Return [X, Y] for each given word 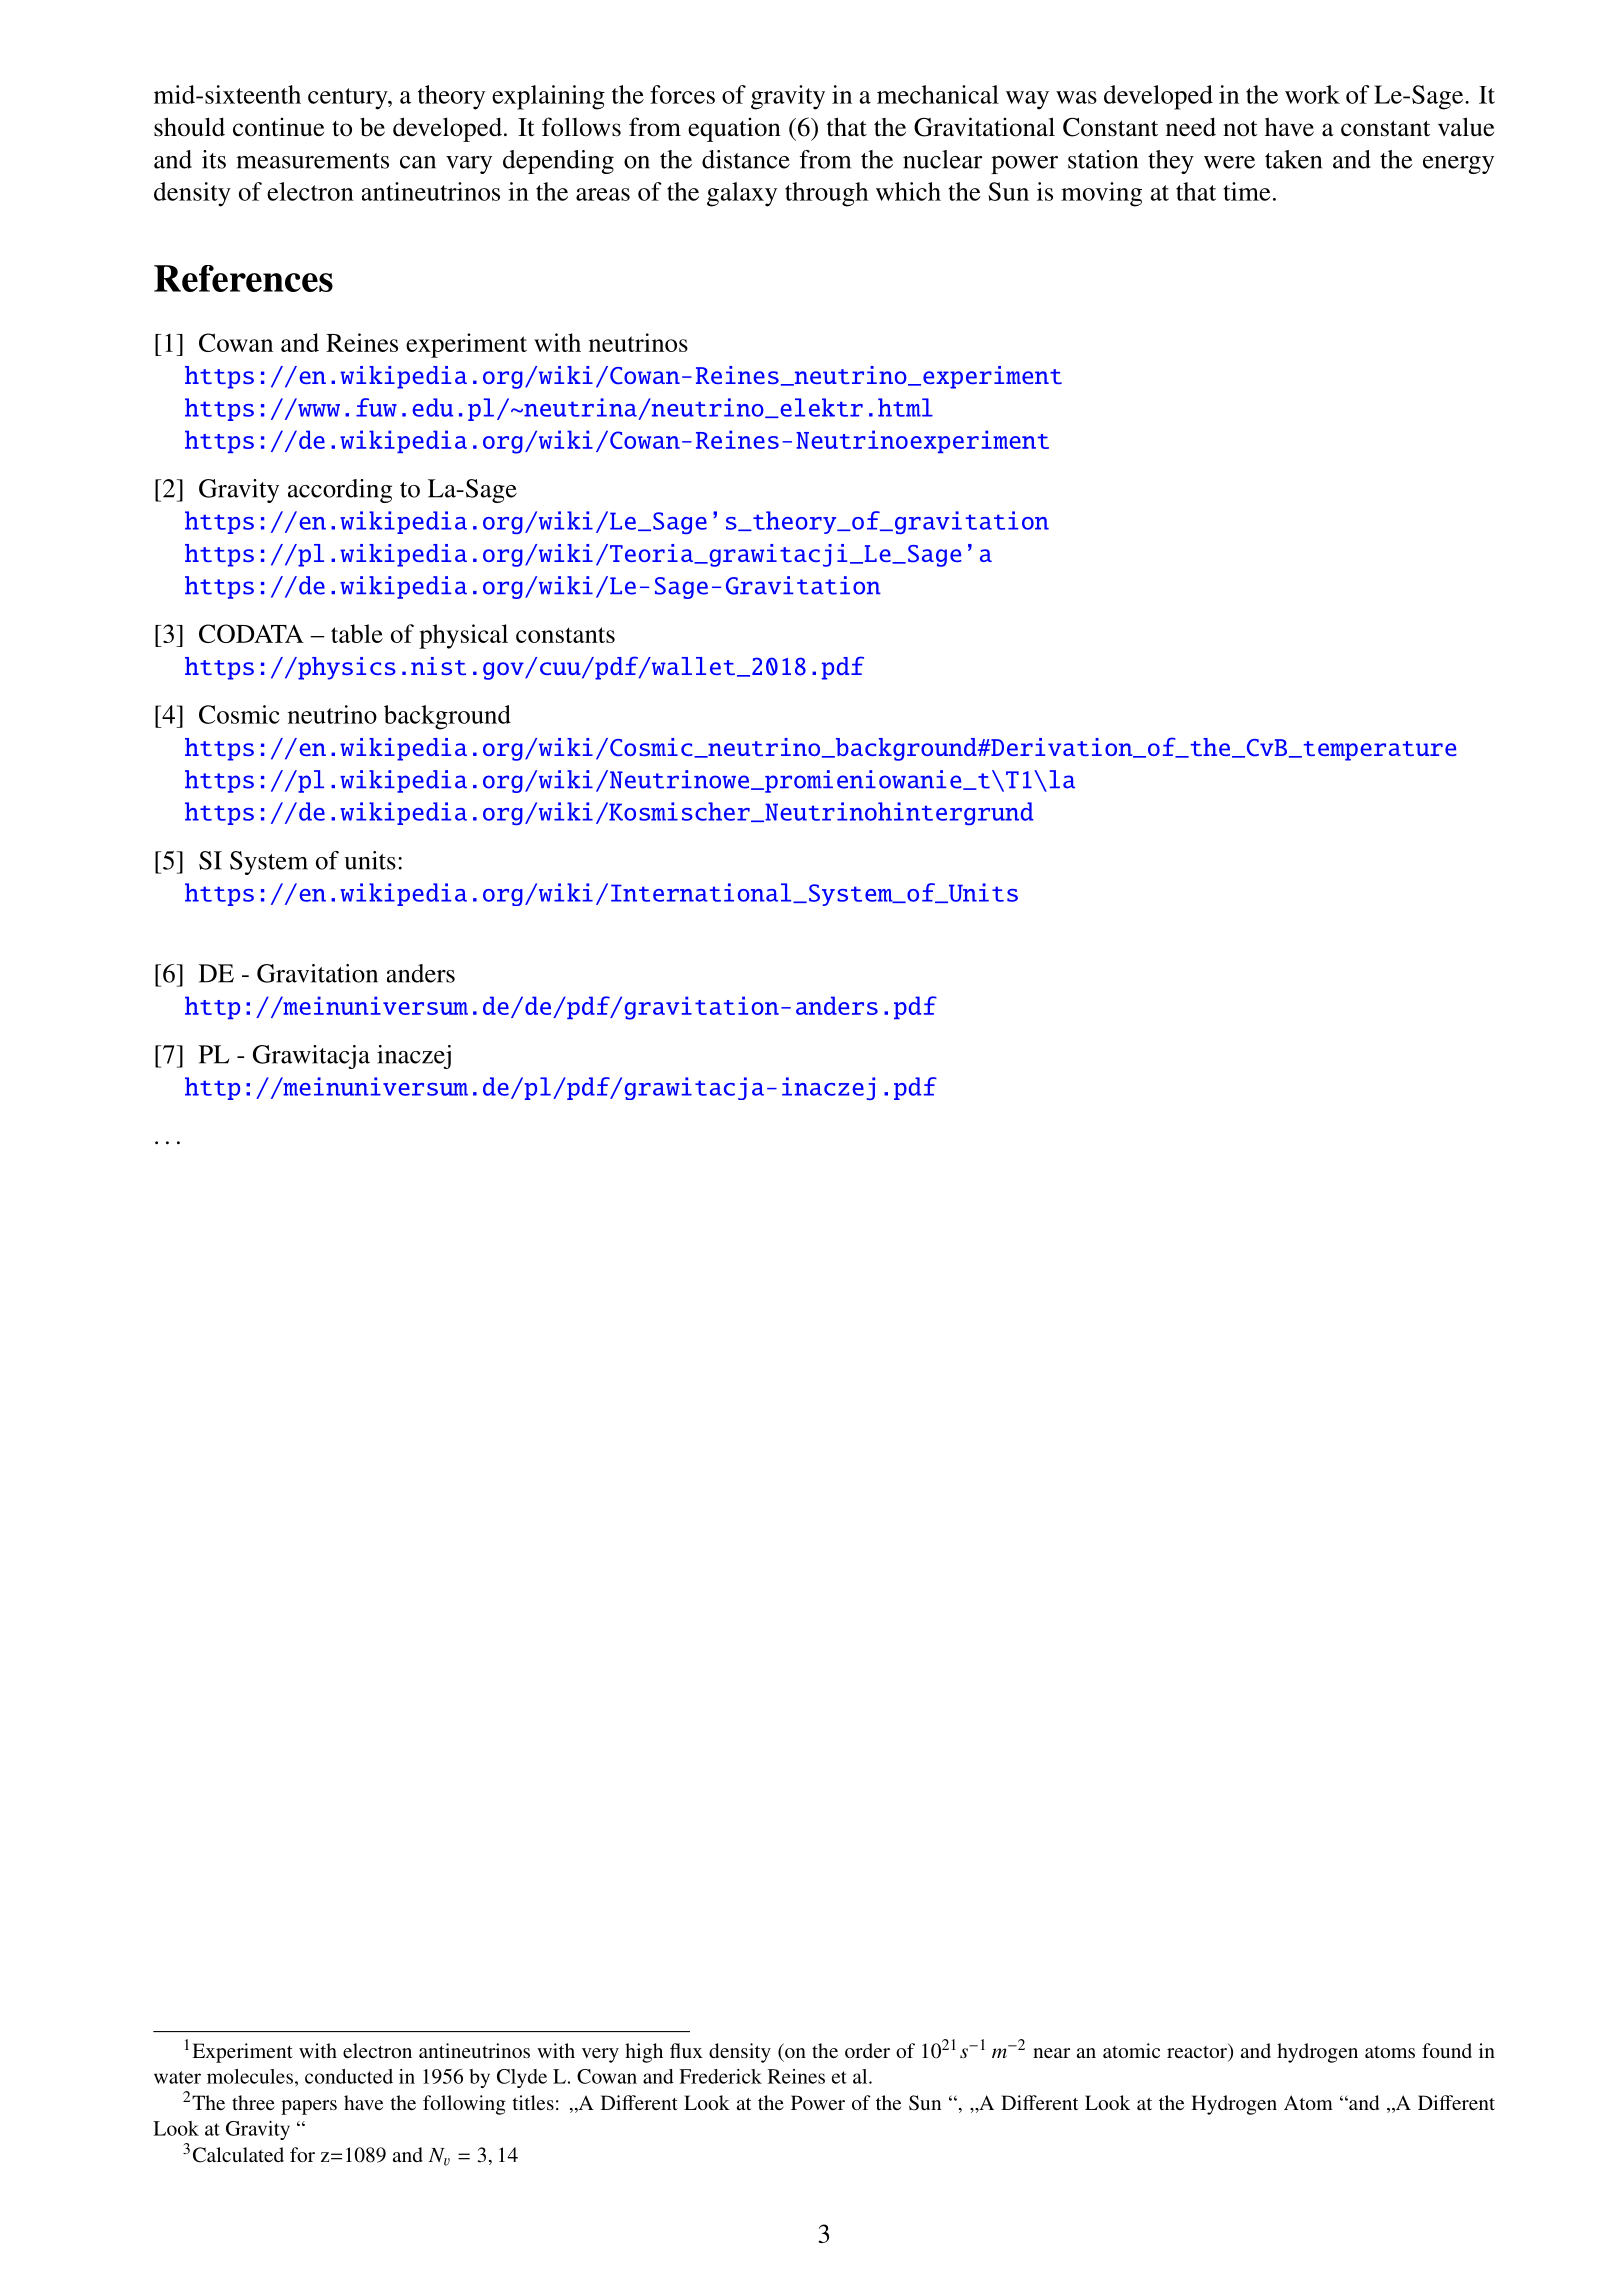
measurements [312, 161]
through [826, 194]
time [1247, 191]
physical [463, 636]
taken [1293, 159]
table [357, 633]
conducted [349, 2076]
